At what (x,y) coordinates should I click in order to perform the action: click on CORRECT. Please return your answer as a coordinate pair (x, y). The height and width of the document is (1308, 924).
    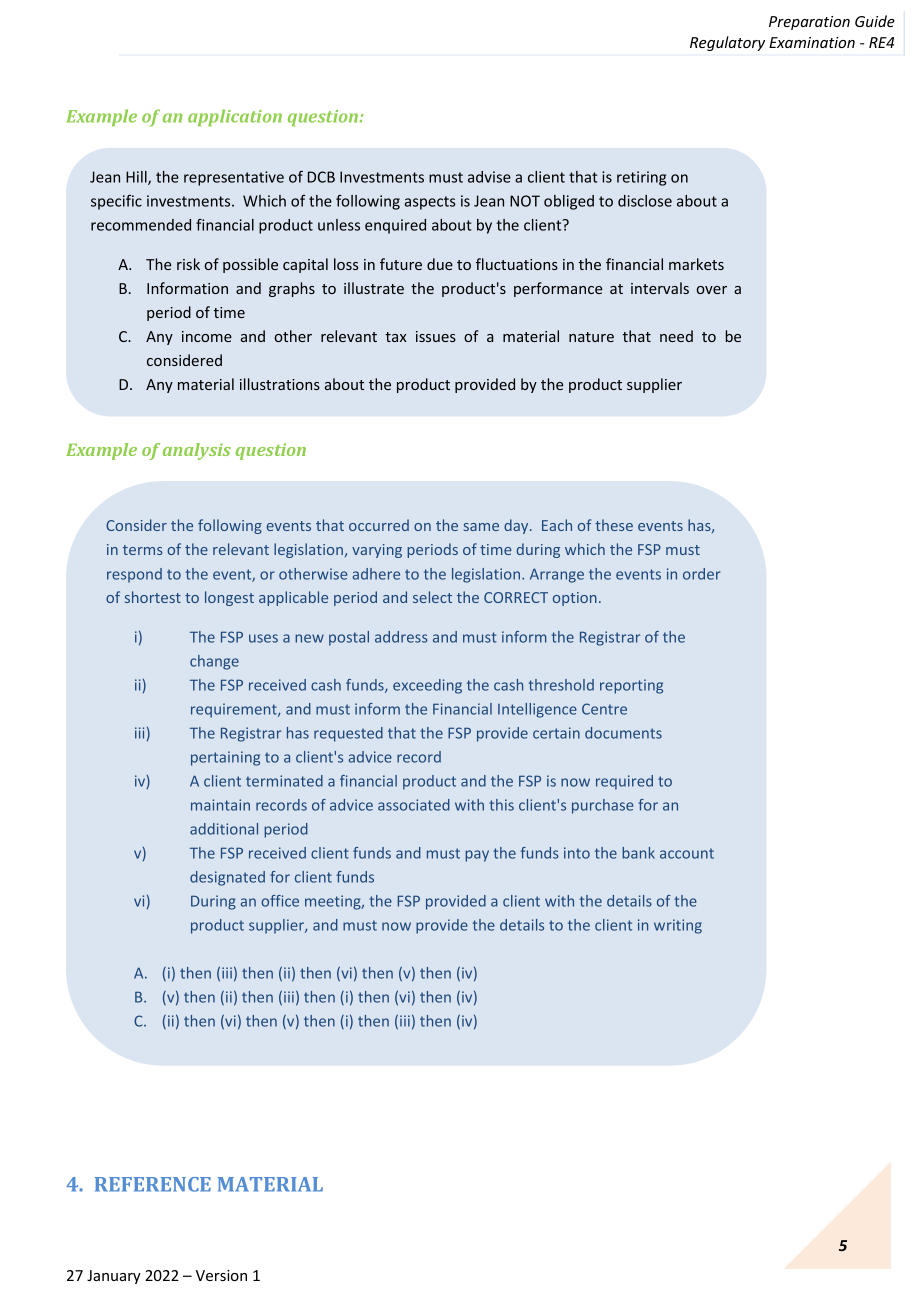
    Looking at the image, I should click on (516, 597).
